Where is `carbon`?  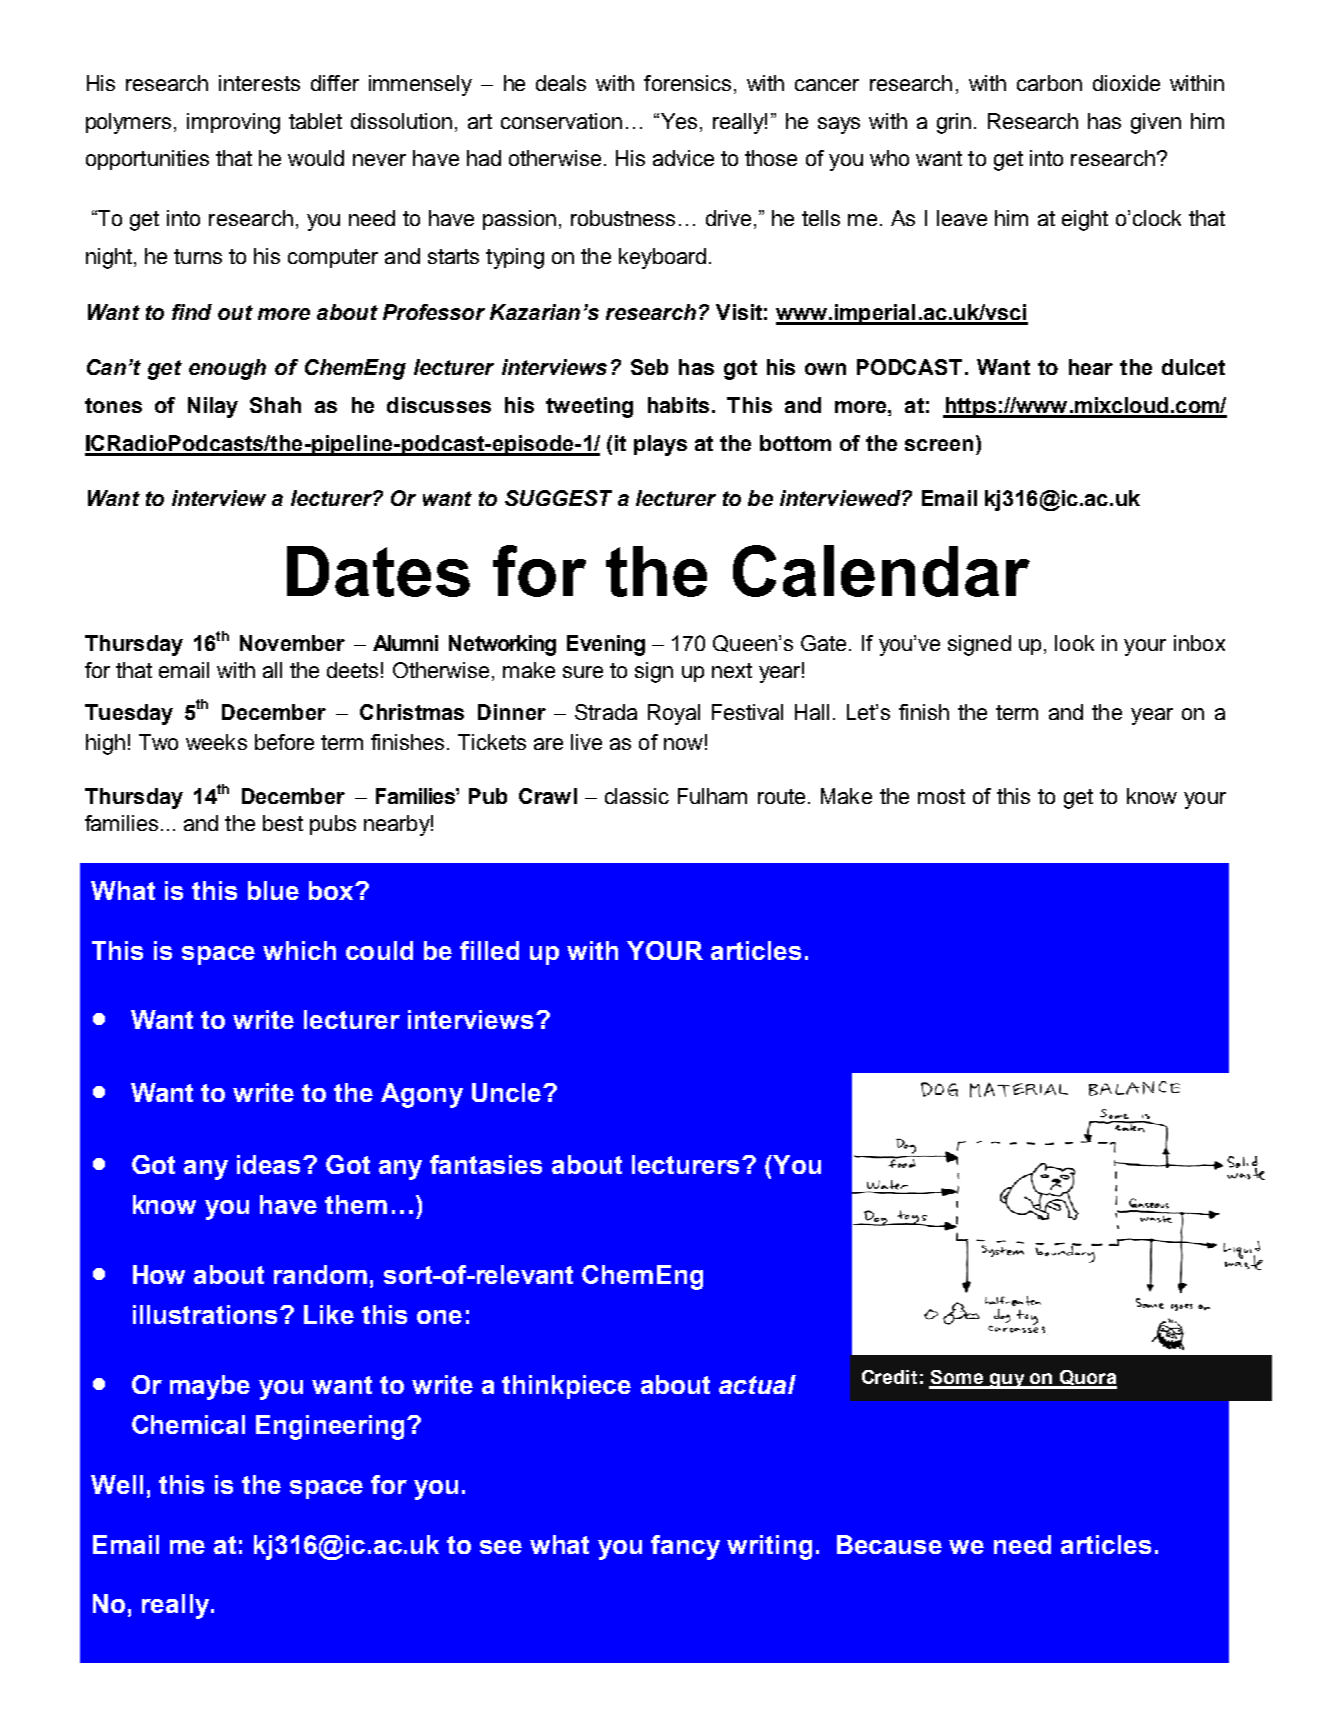
carbon is located at coordinates (1049, 83).
